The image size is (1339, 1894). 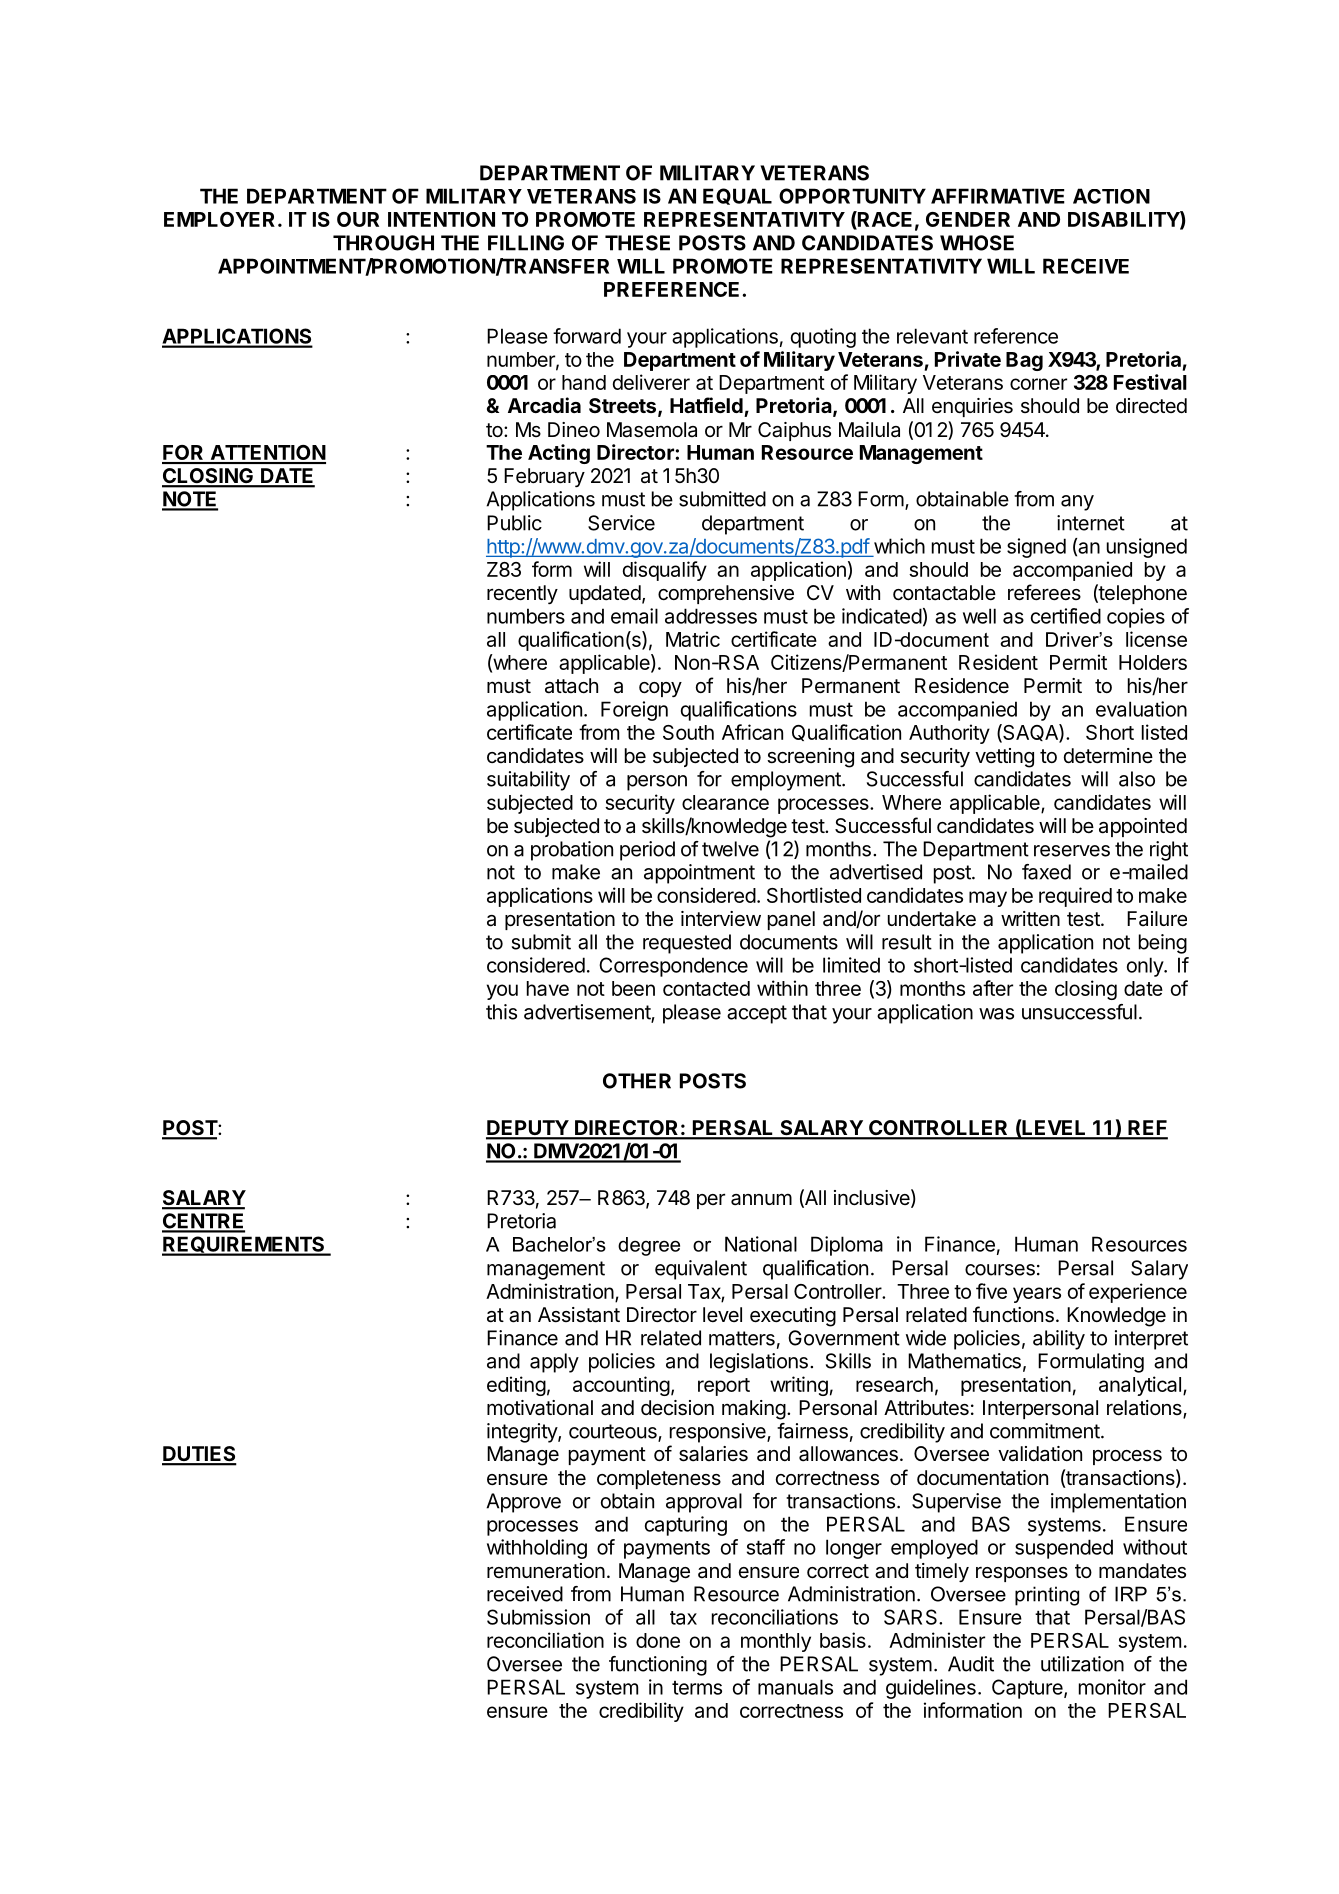 I want to click on South, so click(x=688, y=732).
